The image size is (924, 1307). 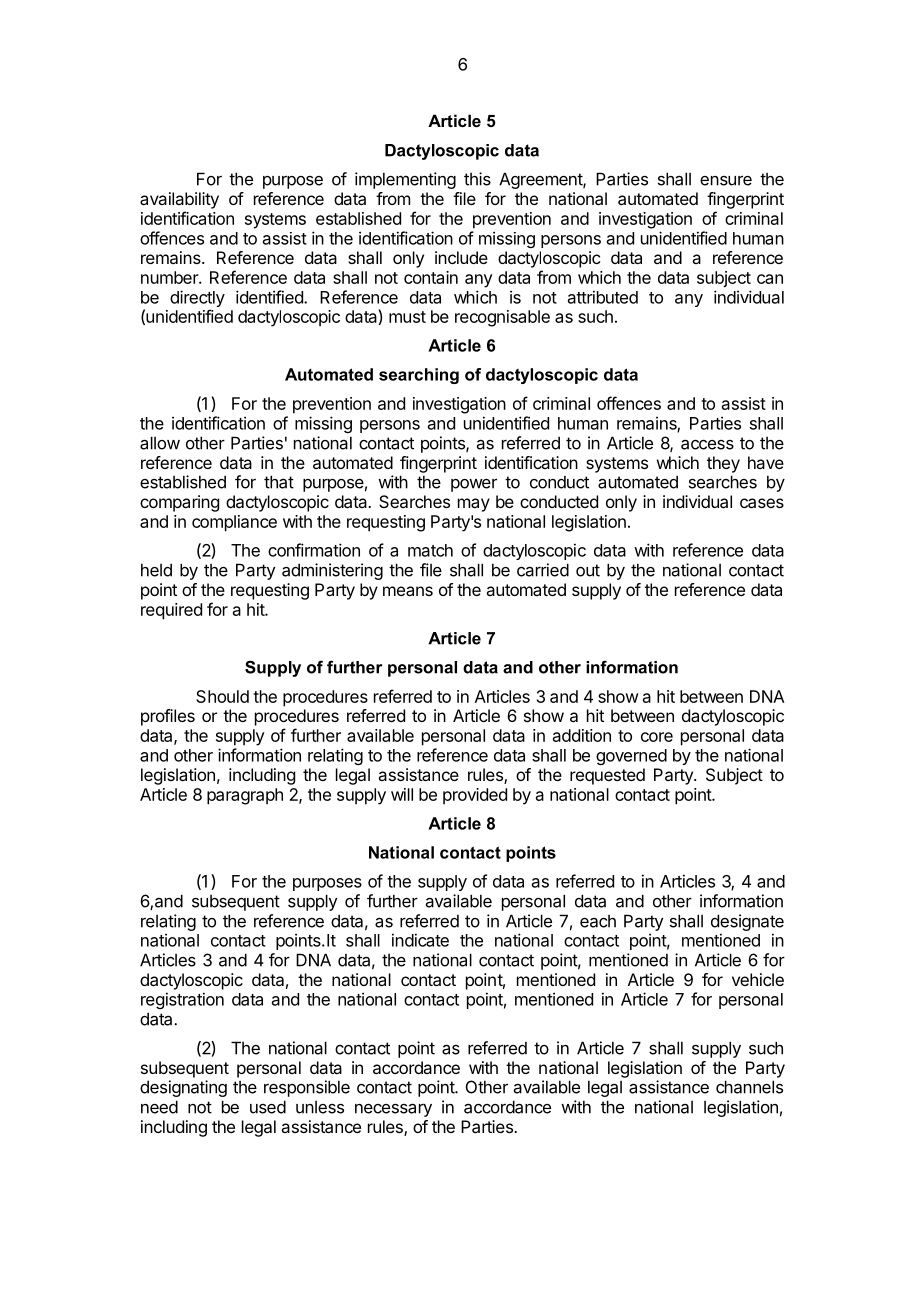 What do you see at coordinates (183, 1088) in the page?
I see `designating` at bounding box center [183, 1088].
